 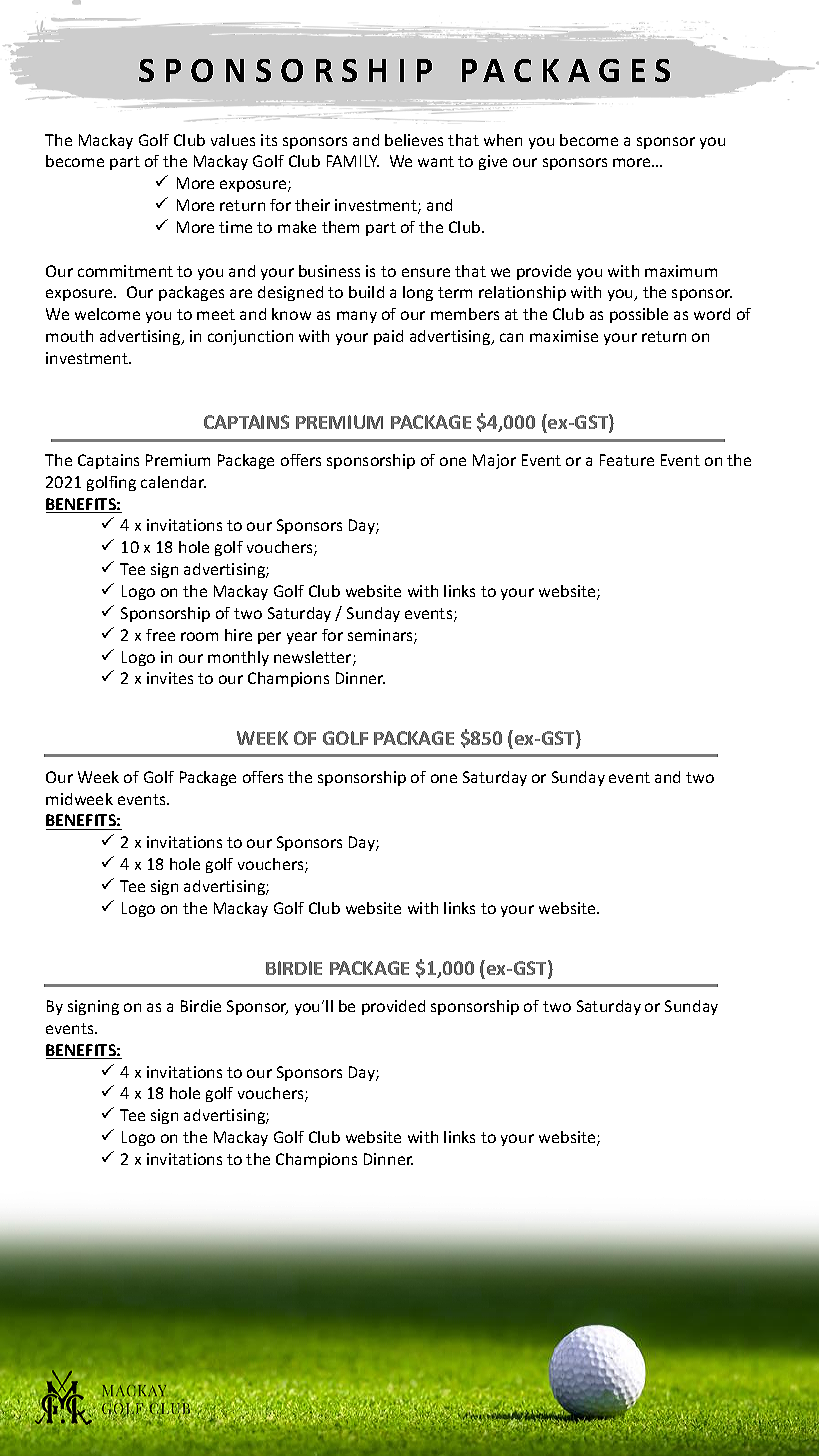 I want to click on when, so click(x=503, y=140).
